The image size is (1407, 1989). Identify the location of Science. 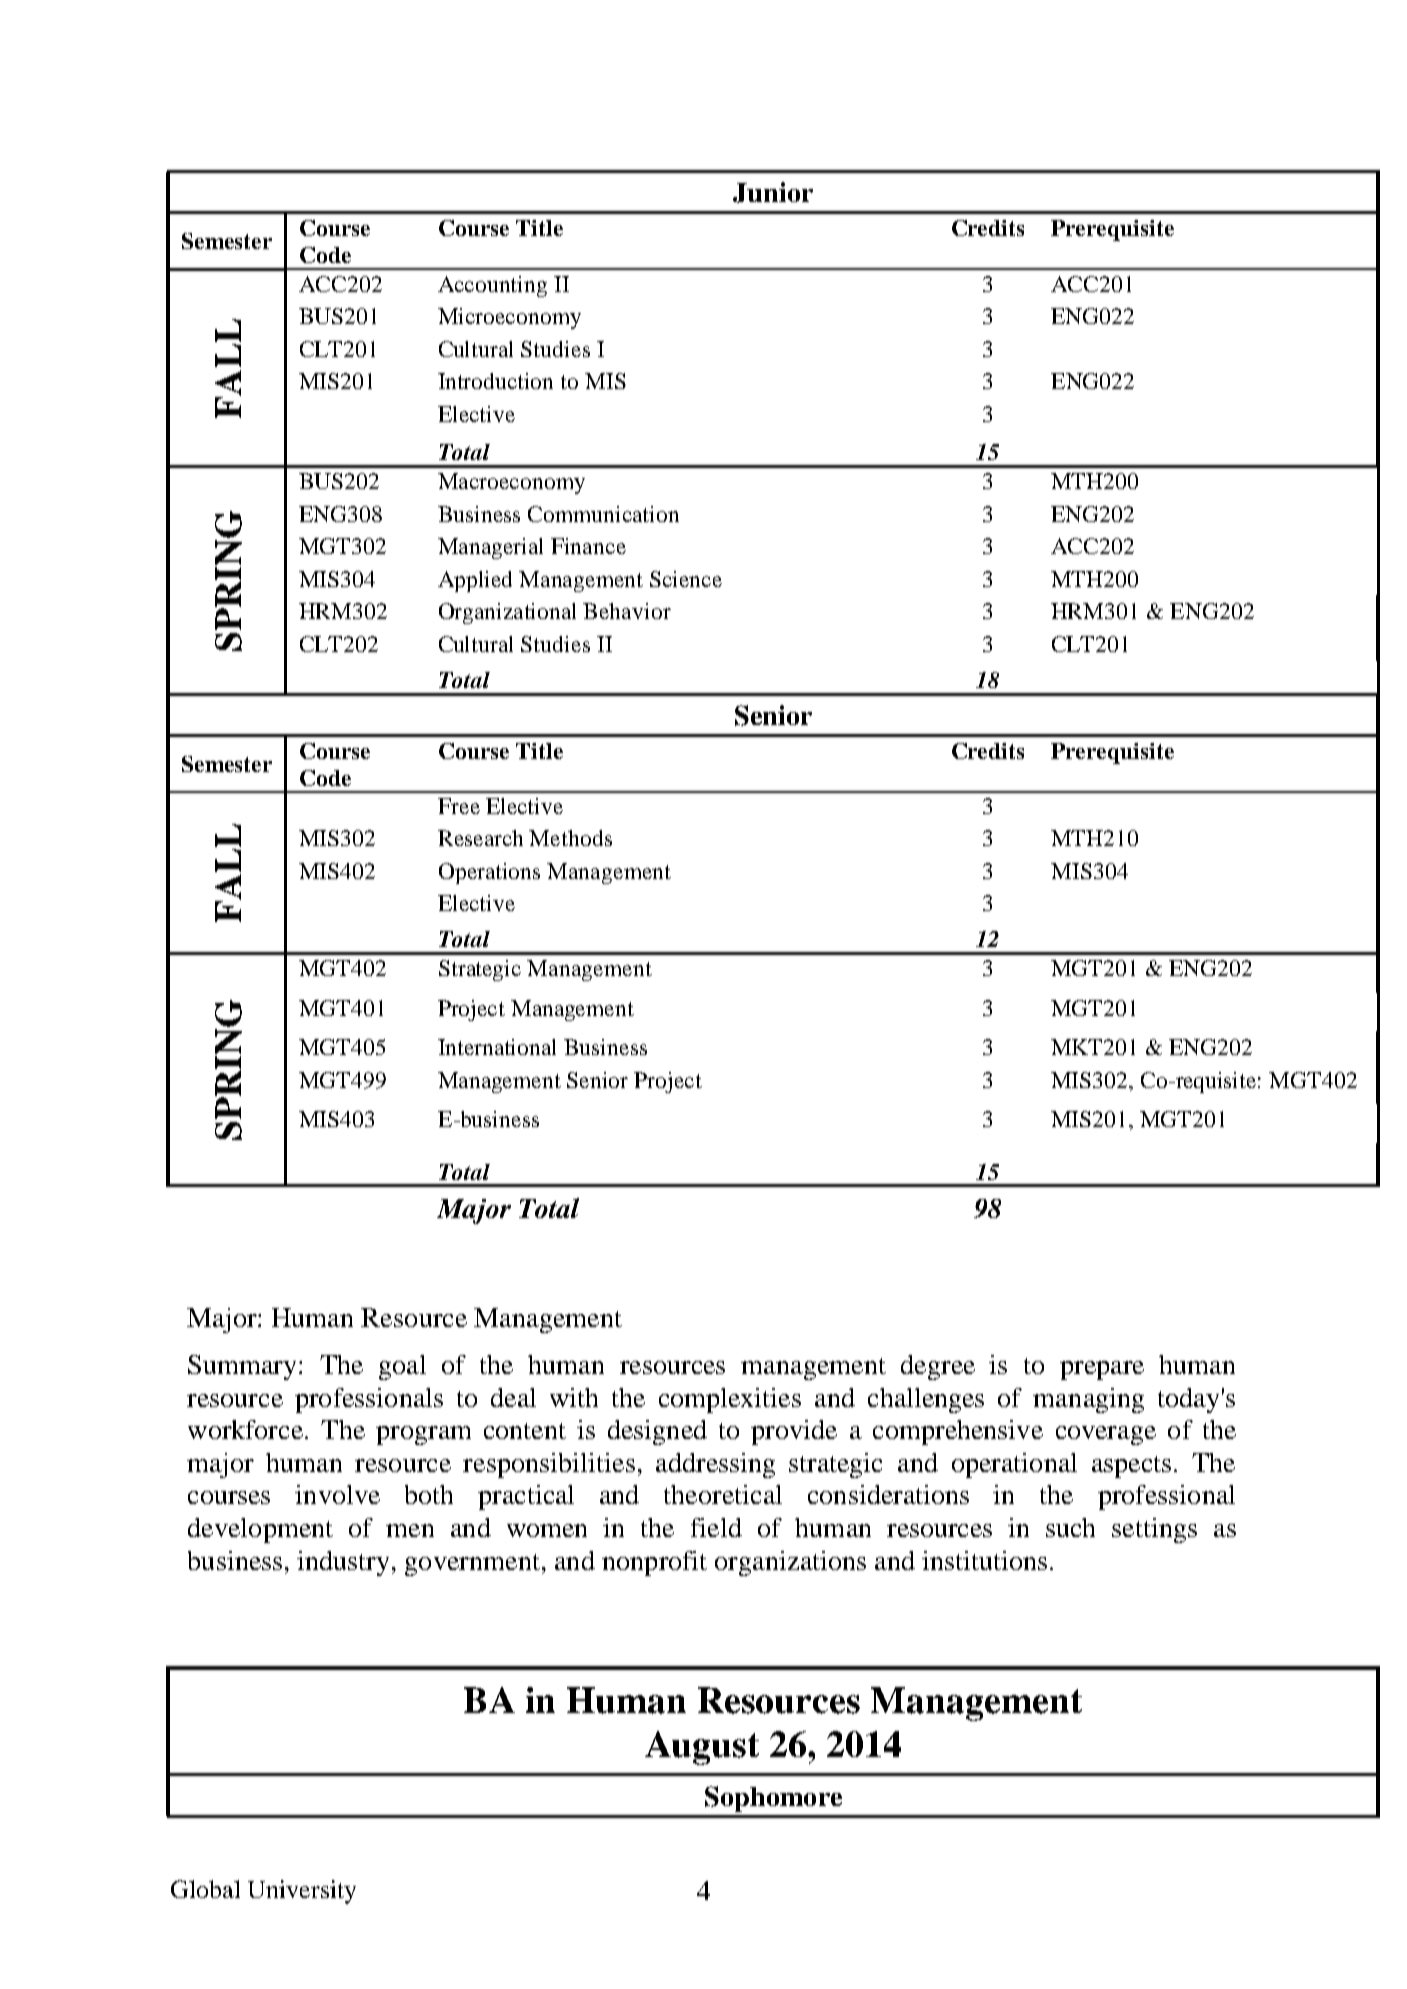
(686, 579).
